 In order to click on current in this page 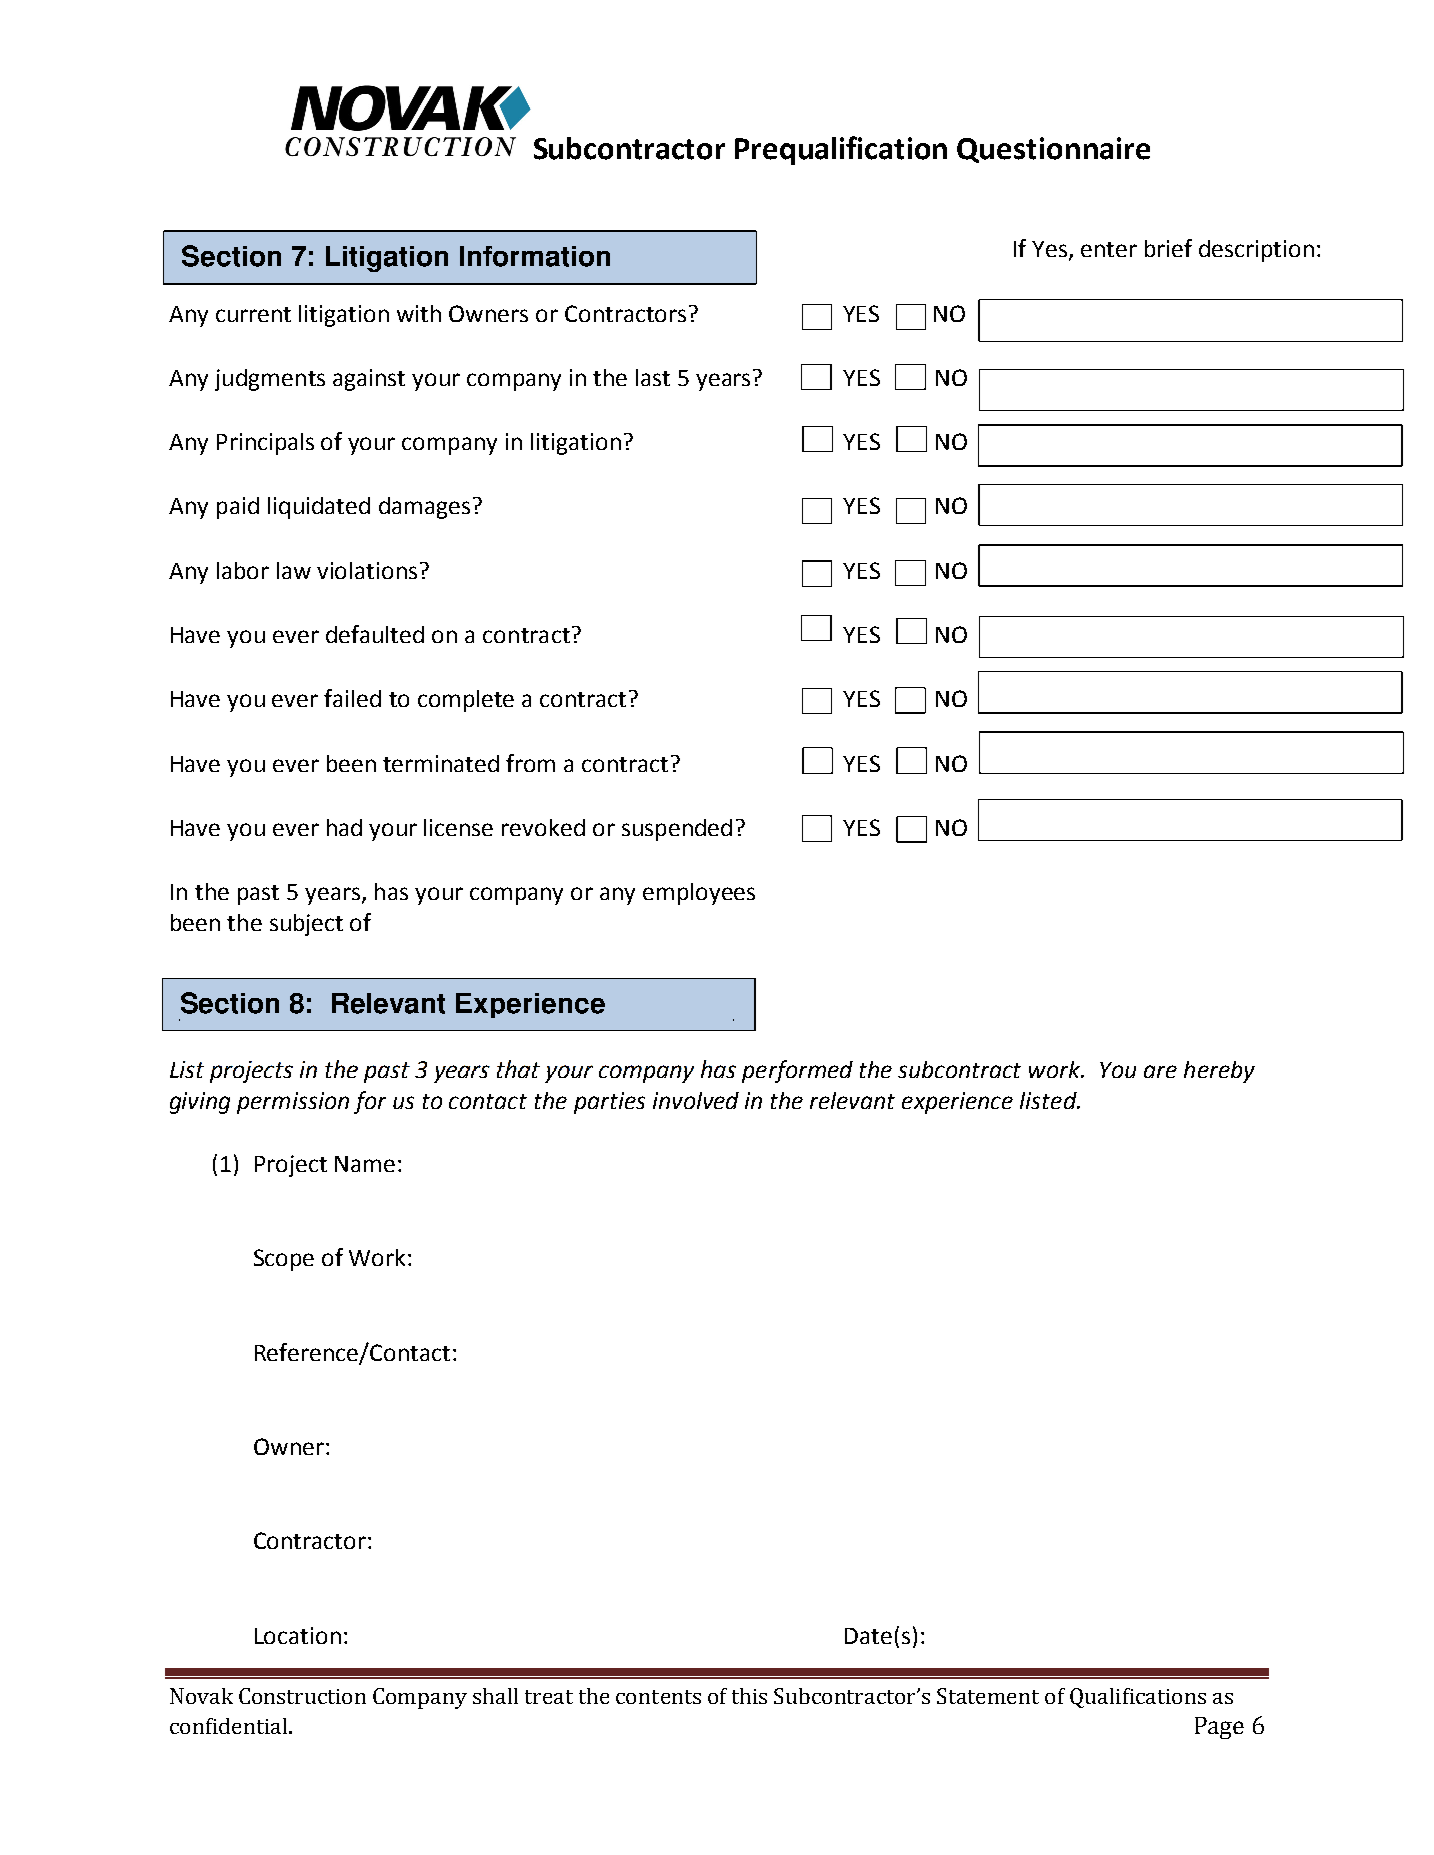, I will do `click(253, 314)`.
